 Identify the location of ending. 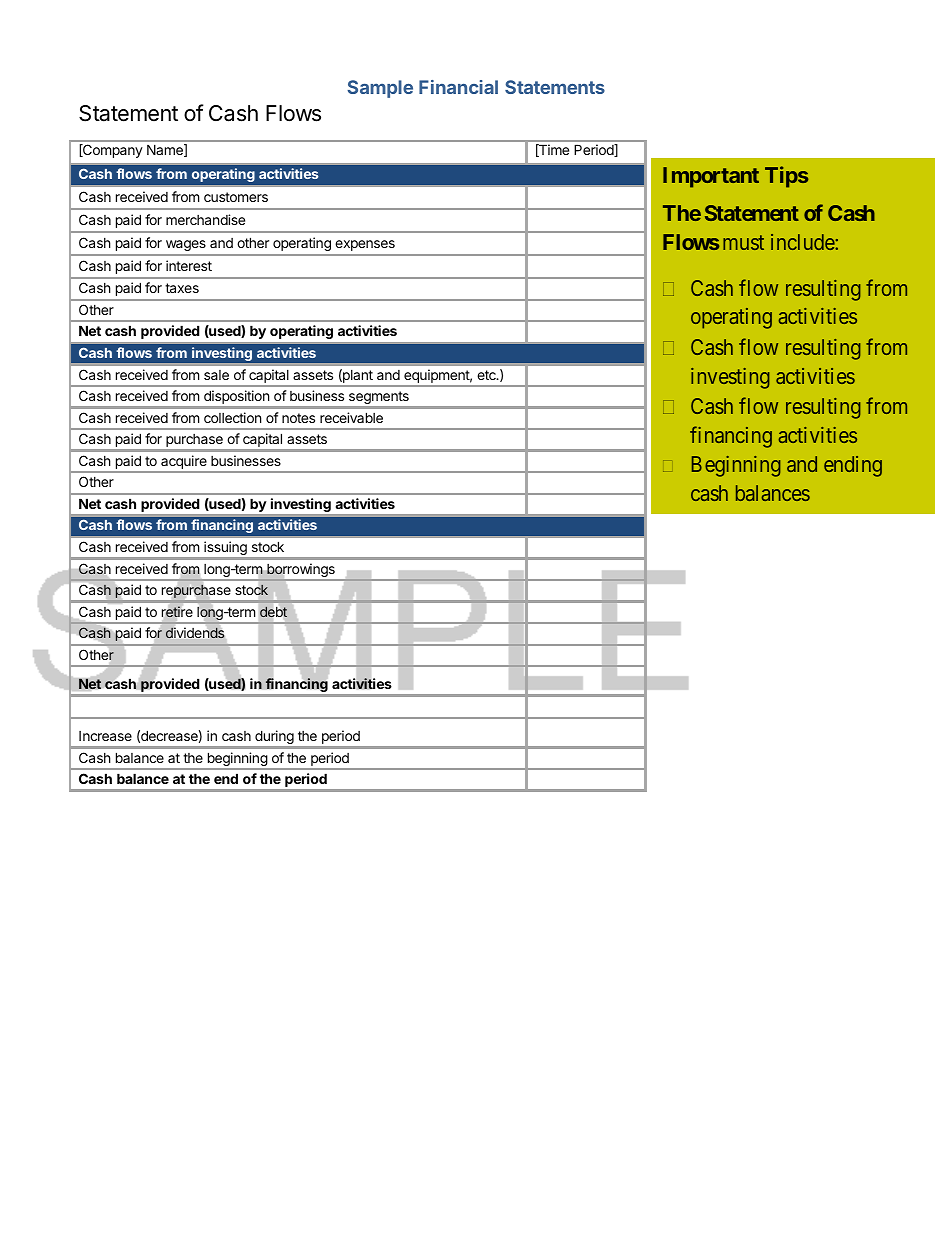
(853, 466).
